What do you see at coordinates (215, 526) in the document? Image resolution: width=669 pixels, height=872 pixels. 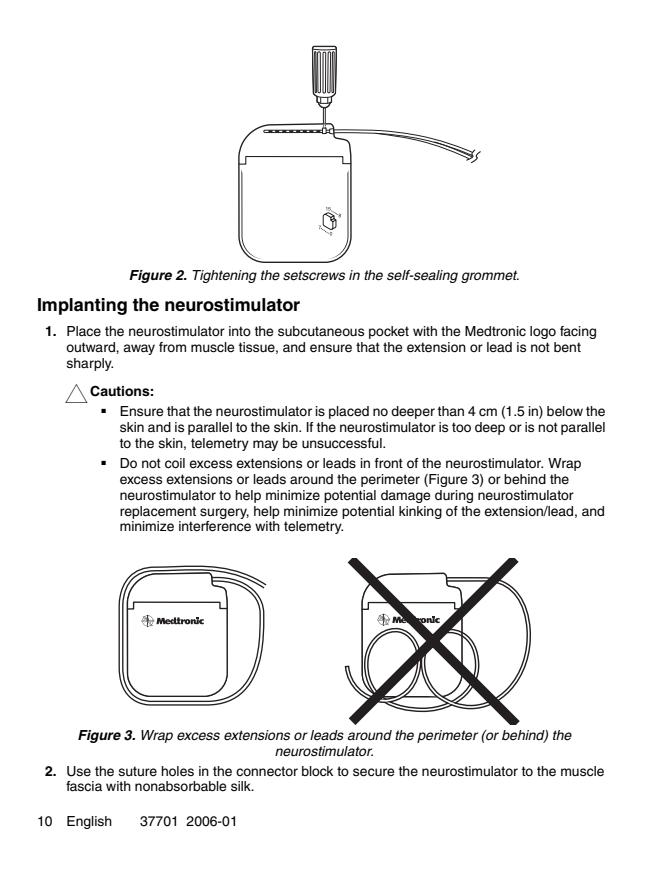 I see `interference` at bounding box center [215, 526].
